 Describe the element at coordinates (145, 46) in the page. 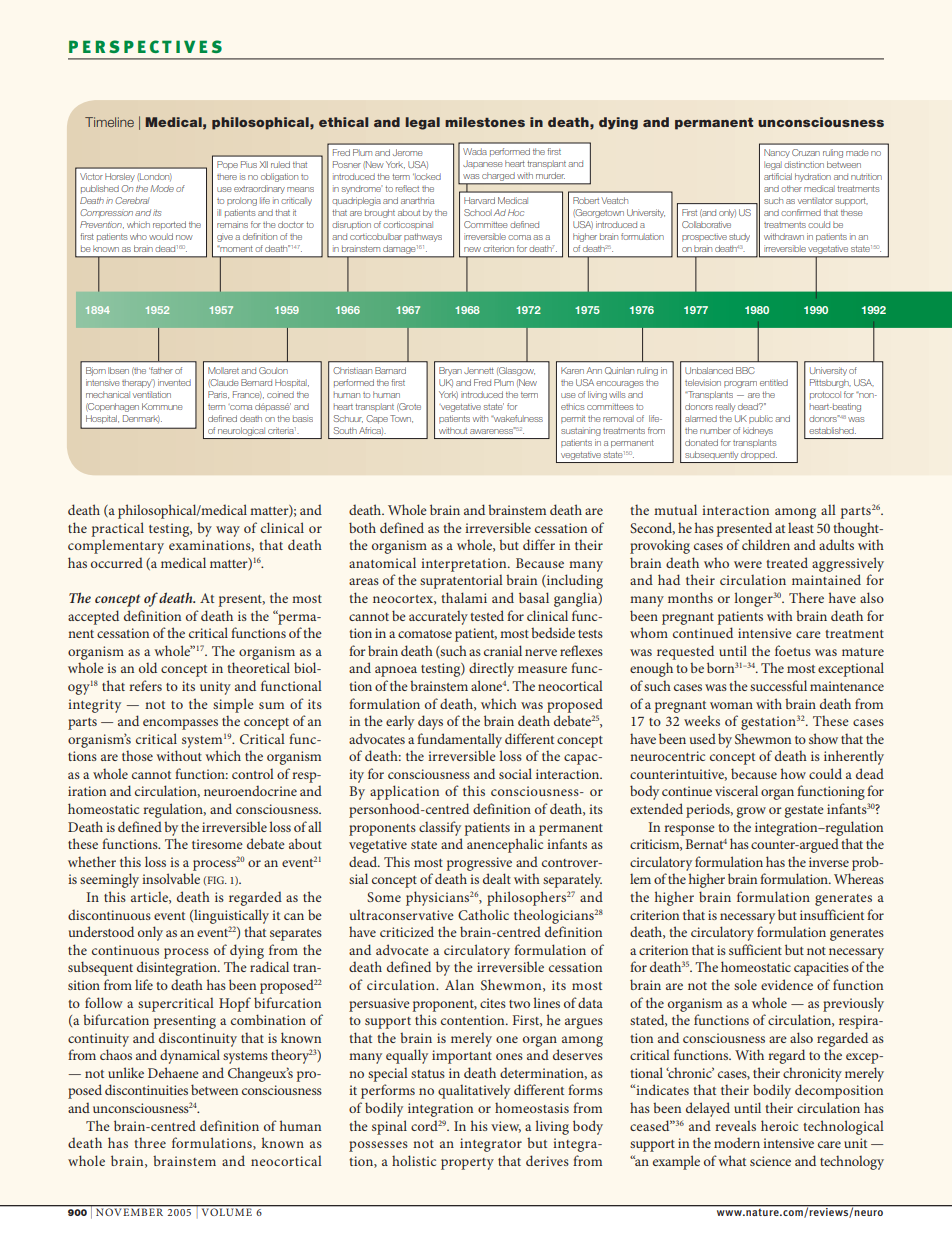

I see `PERSPECTIVES` at that location.
